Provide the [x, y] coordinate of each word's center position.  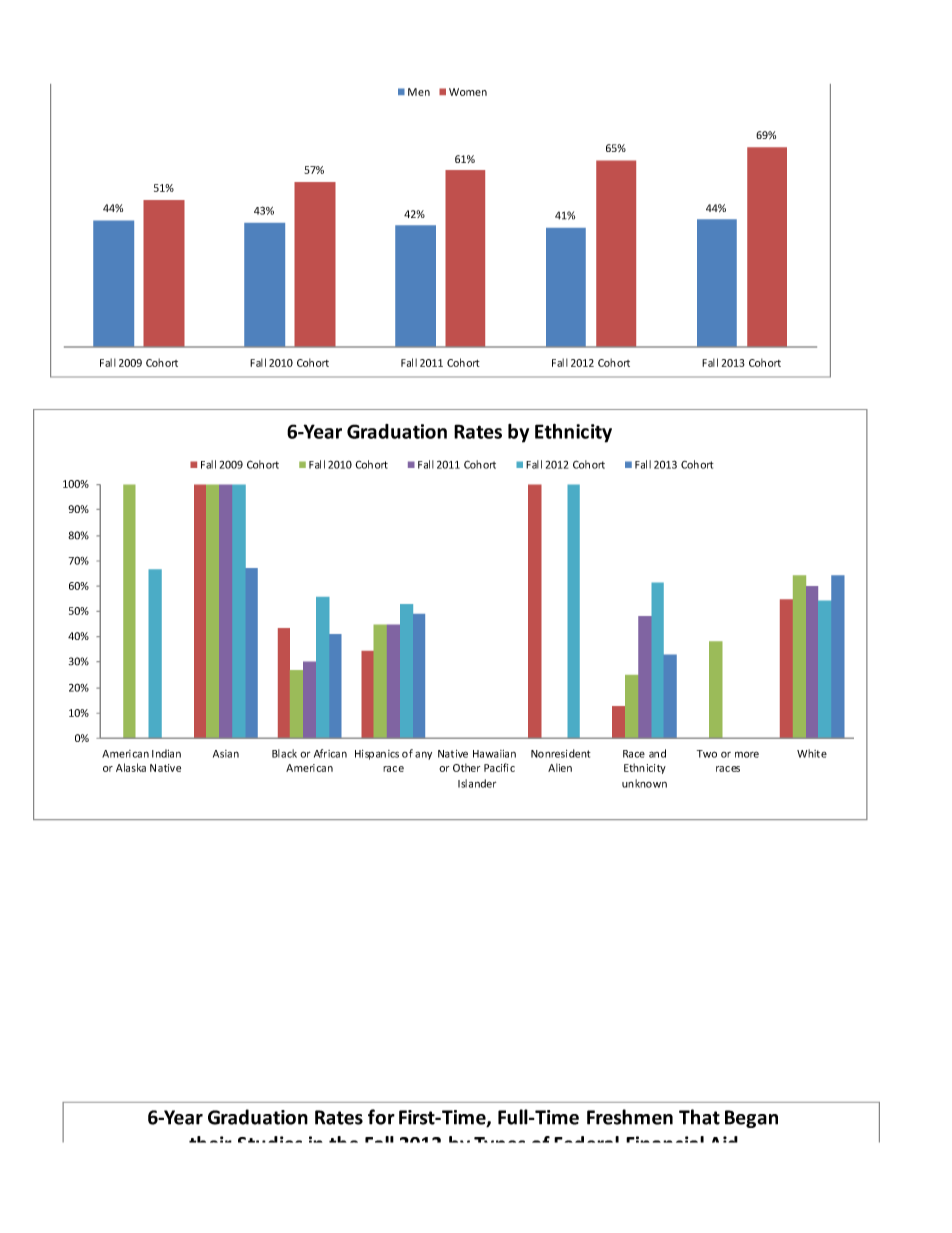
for [381, 1117]
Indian [166, 753]
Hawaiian [494, 754]
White [812, 753]
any [423, 755]
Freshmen [630, 1117]
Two [707, 754]
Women [468, 92]
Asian [226, 754]
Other [466, 767]
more [747, 754]
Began [751, 1119]
